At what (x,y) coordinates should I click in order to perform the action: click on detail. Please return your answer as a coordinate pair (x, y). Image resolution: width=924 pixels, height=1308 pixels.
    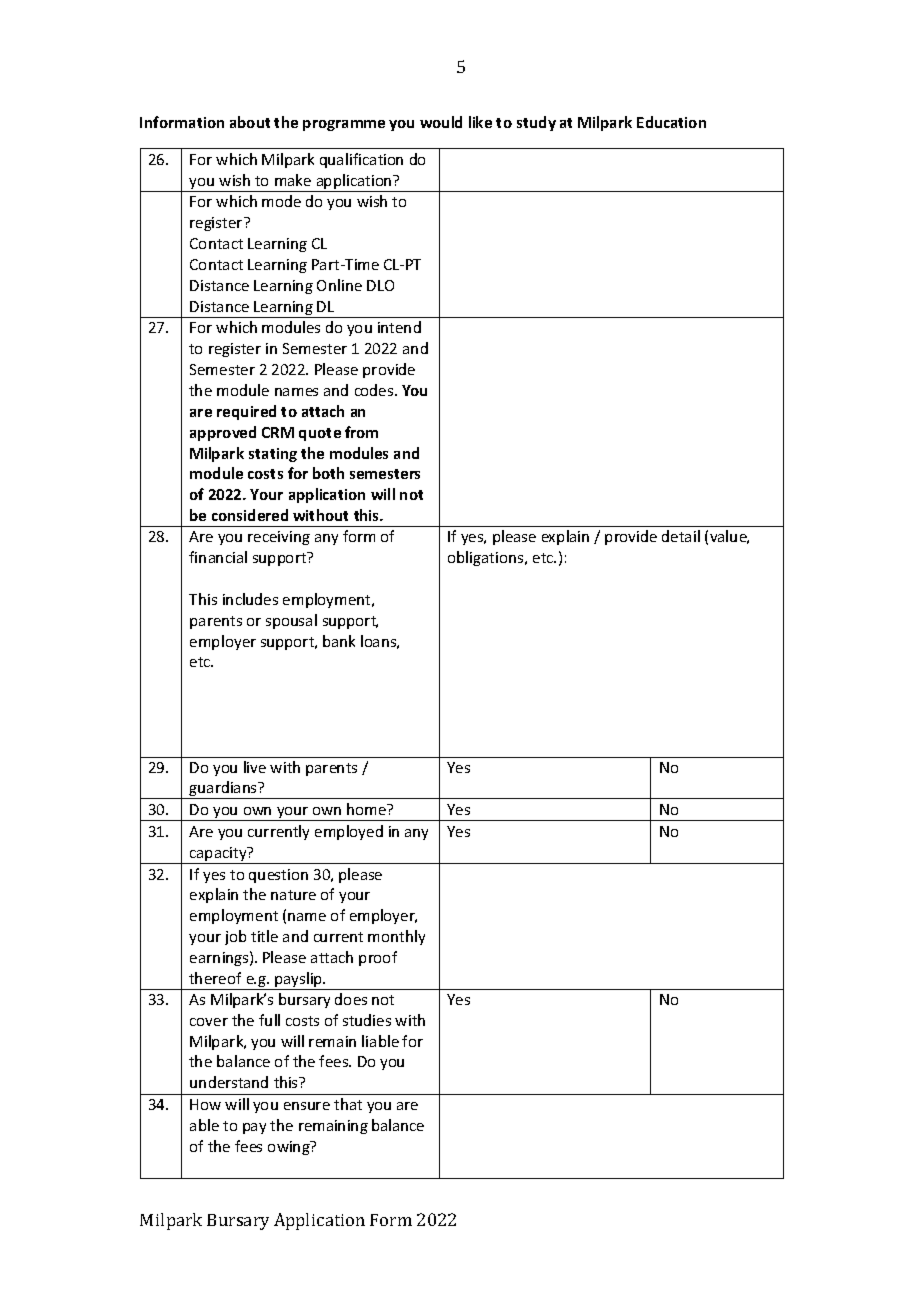
    Looking at the image, I should click on (681, 536).
